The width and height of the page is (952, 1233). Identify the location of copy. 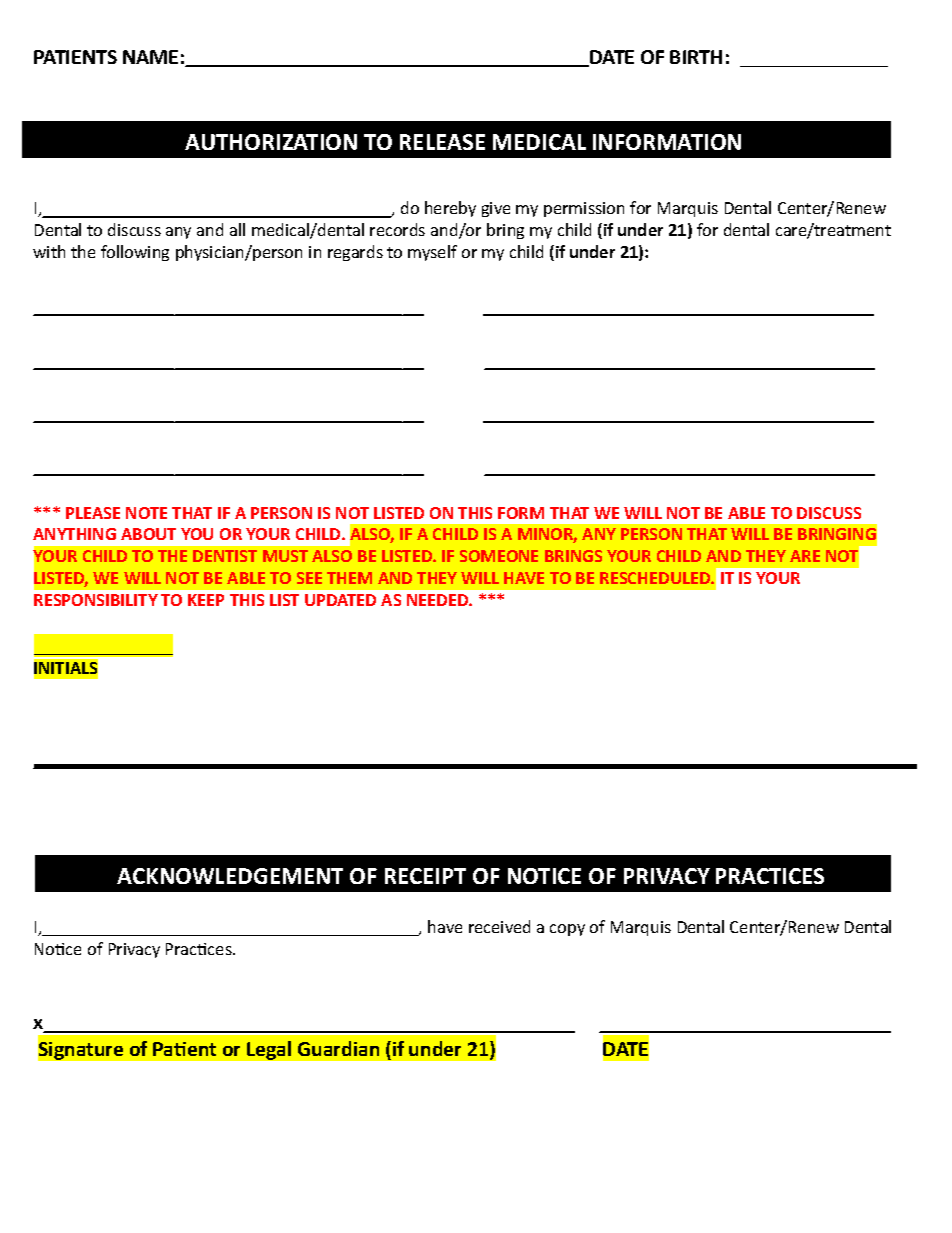
(567, 930).
